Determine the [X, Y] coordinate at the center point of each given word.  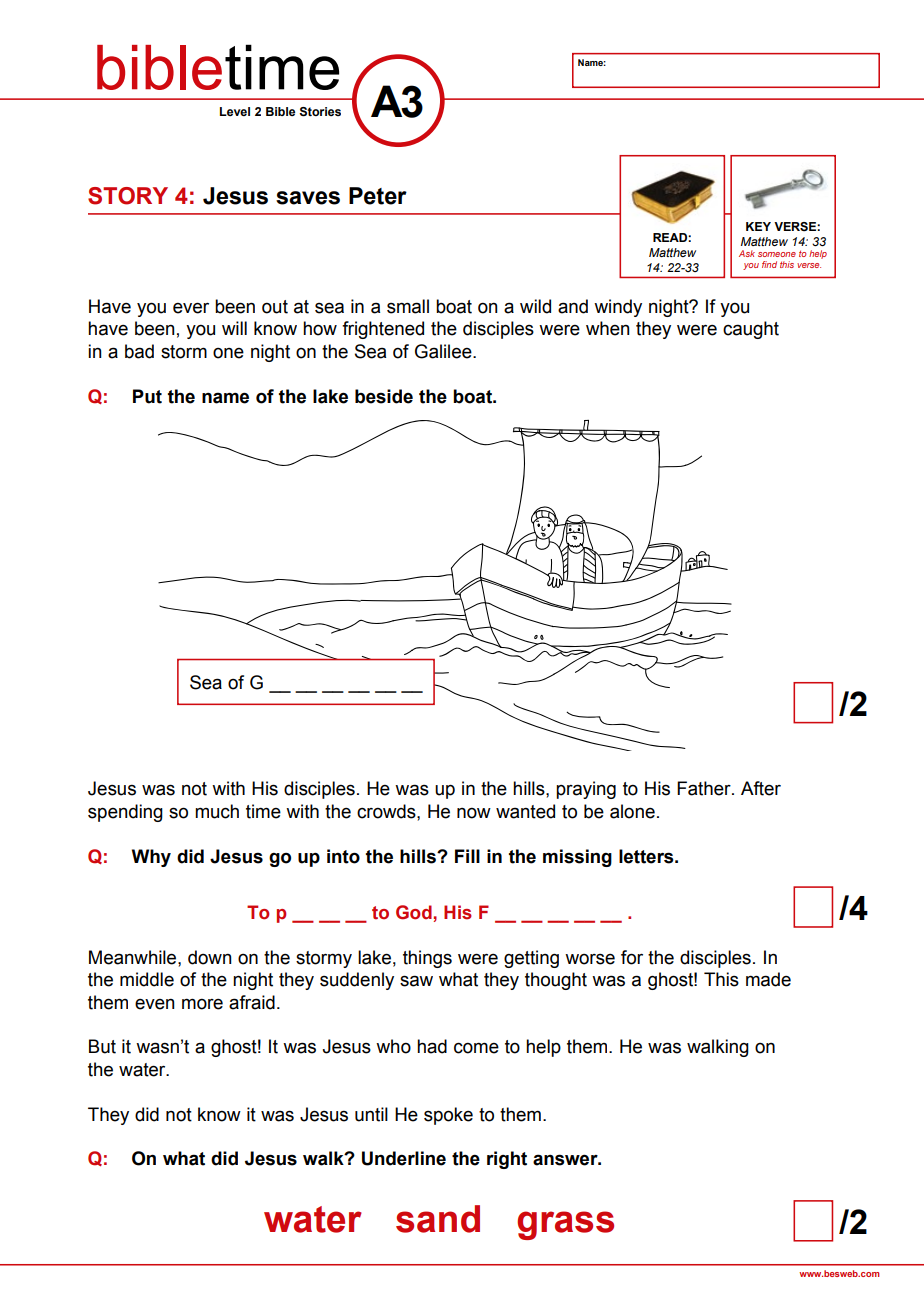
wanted [525, 811]
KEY [758, 226]
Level [235, 111]
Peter [378, 196]
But [102, 1046]
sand [438, 1219]
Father [705, 788]
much [217, 811]
